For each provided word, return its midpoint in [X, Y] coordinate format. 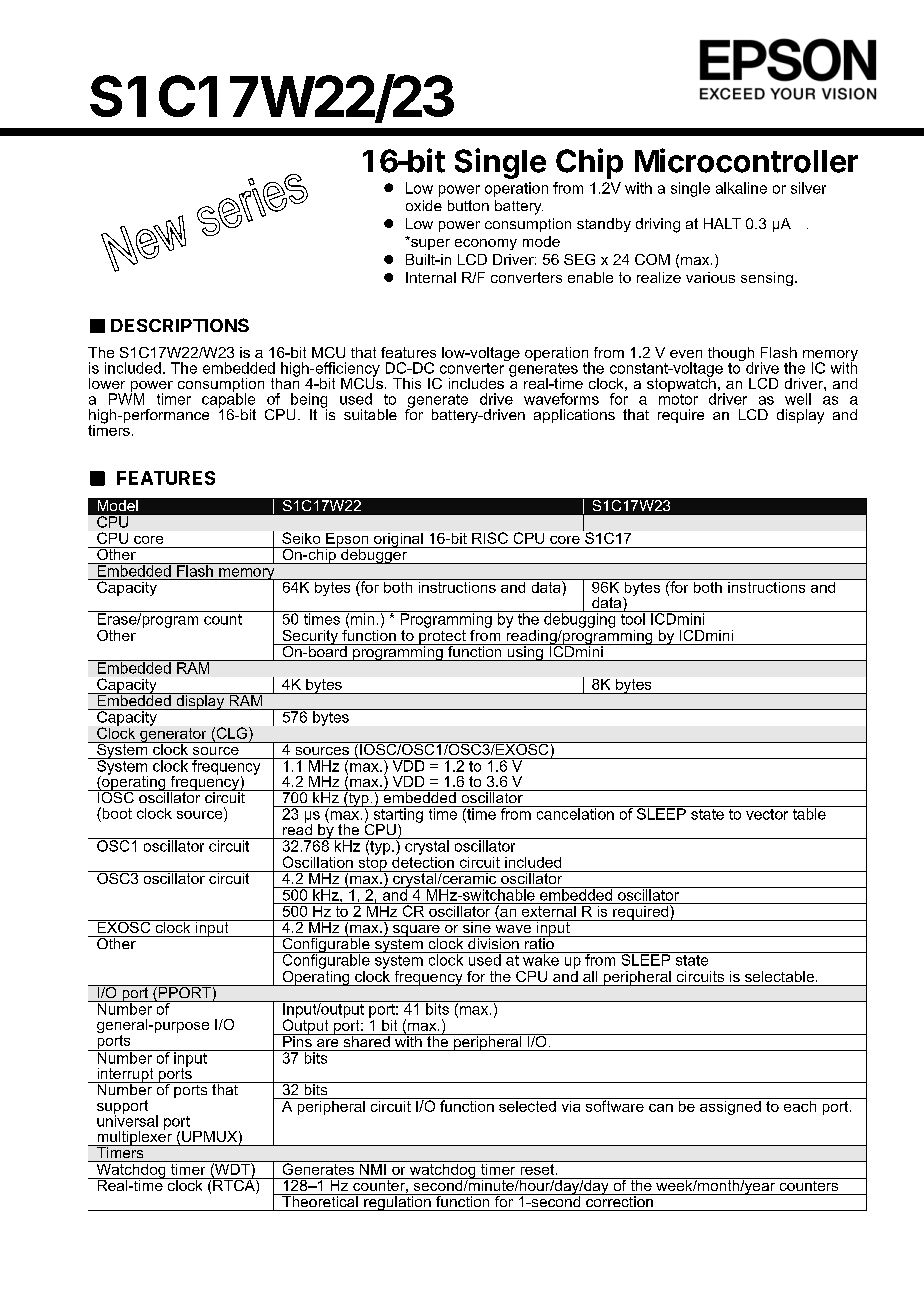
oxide [424, 205]
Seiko [301, 538]
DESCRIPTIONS [180, 325]
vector [767, 813]
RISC [490, 538]
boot [116, 813]
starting [398, 815]
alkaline [741, 188]
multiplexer [134, 1138]
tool [632, 618]
